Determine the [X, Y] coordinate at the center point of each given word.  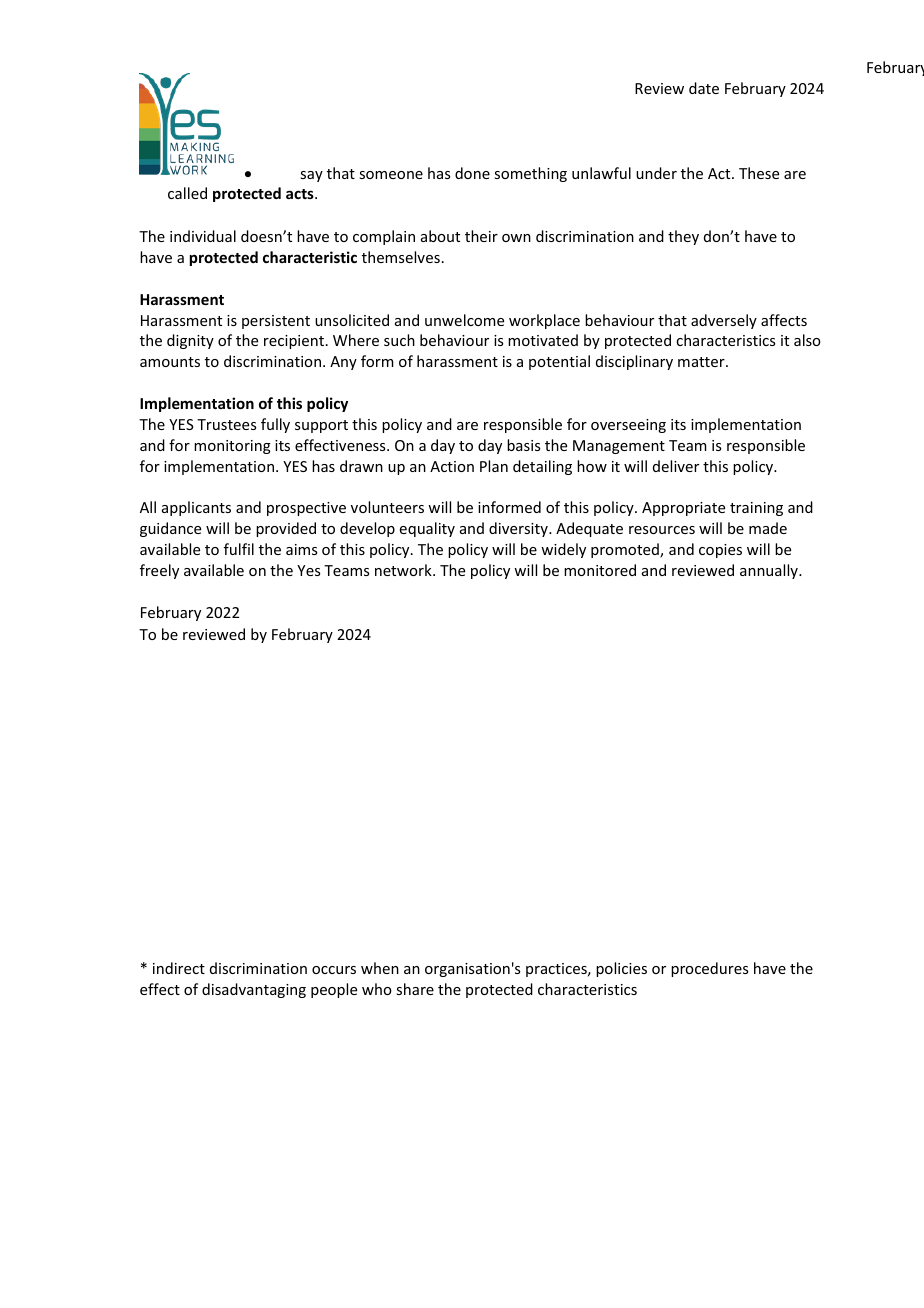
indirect [179, 968]
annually [770, 571]
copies [720, 551]
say [311, 176]
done [472, 173]
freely [159, 571]
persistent [276, 322]
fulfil [239, 549]
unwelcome [464, 320]
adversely [724, 321]
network [404, 570]
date [704, 88]
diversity [519, 529]
